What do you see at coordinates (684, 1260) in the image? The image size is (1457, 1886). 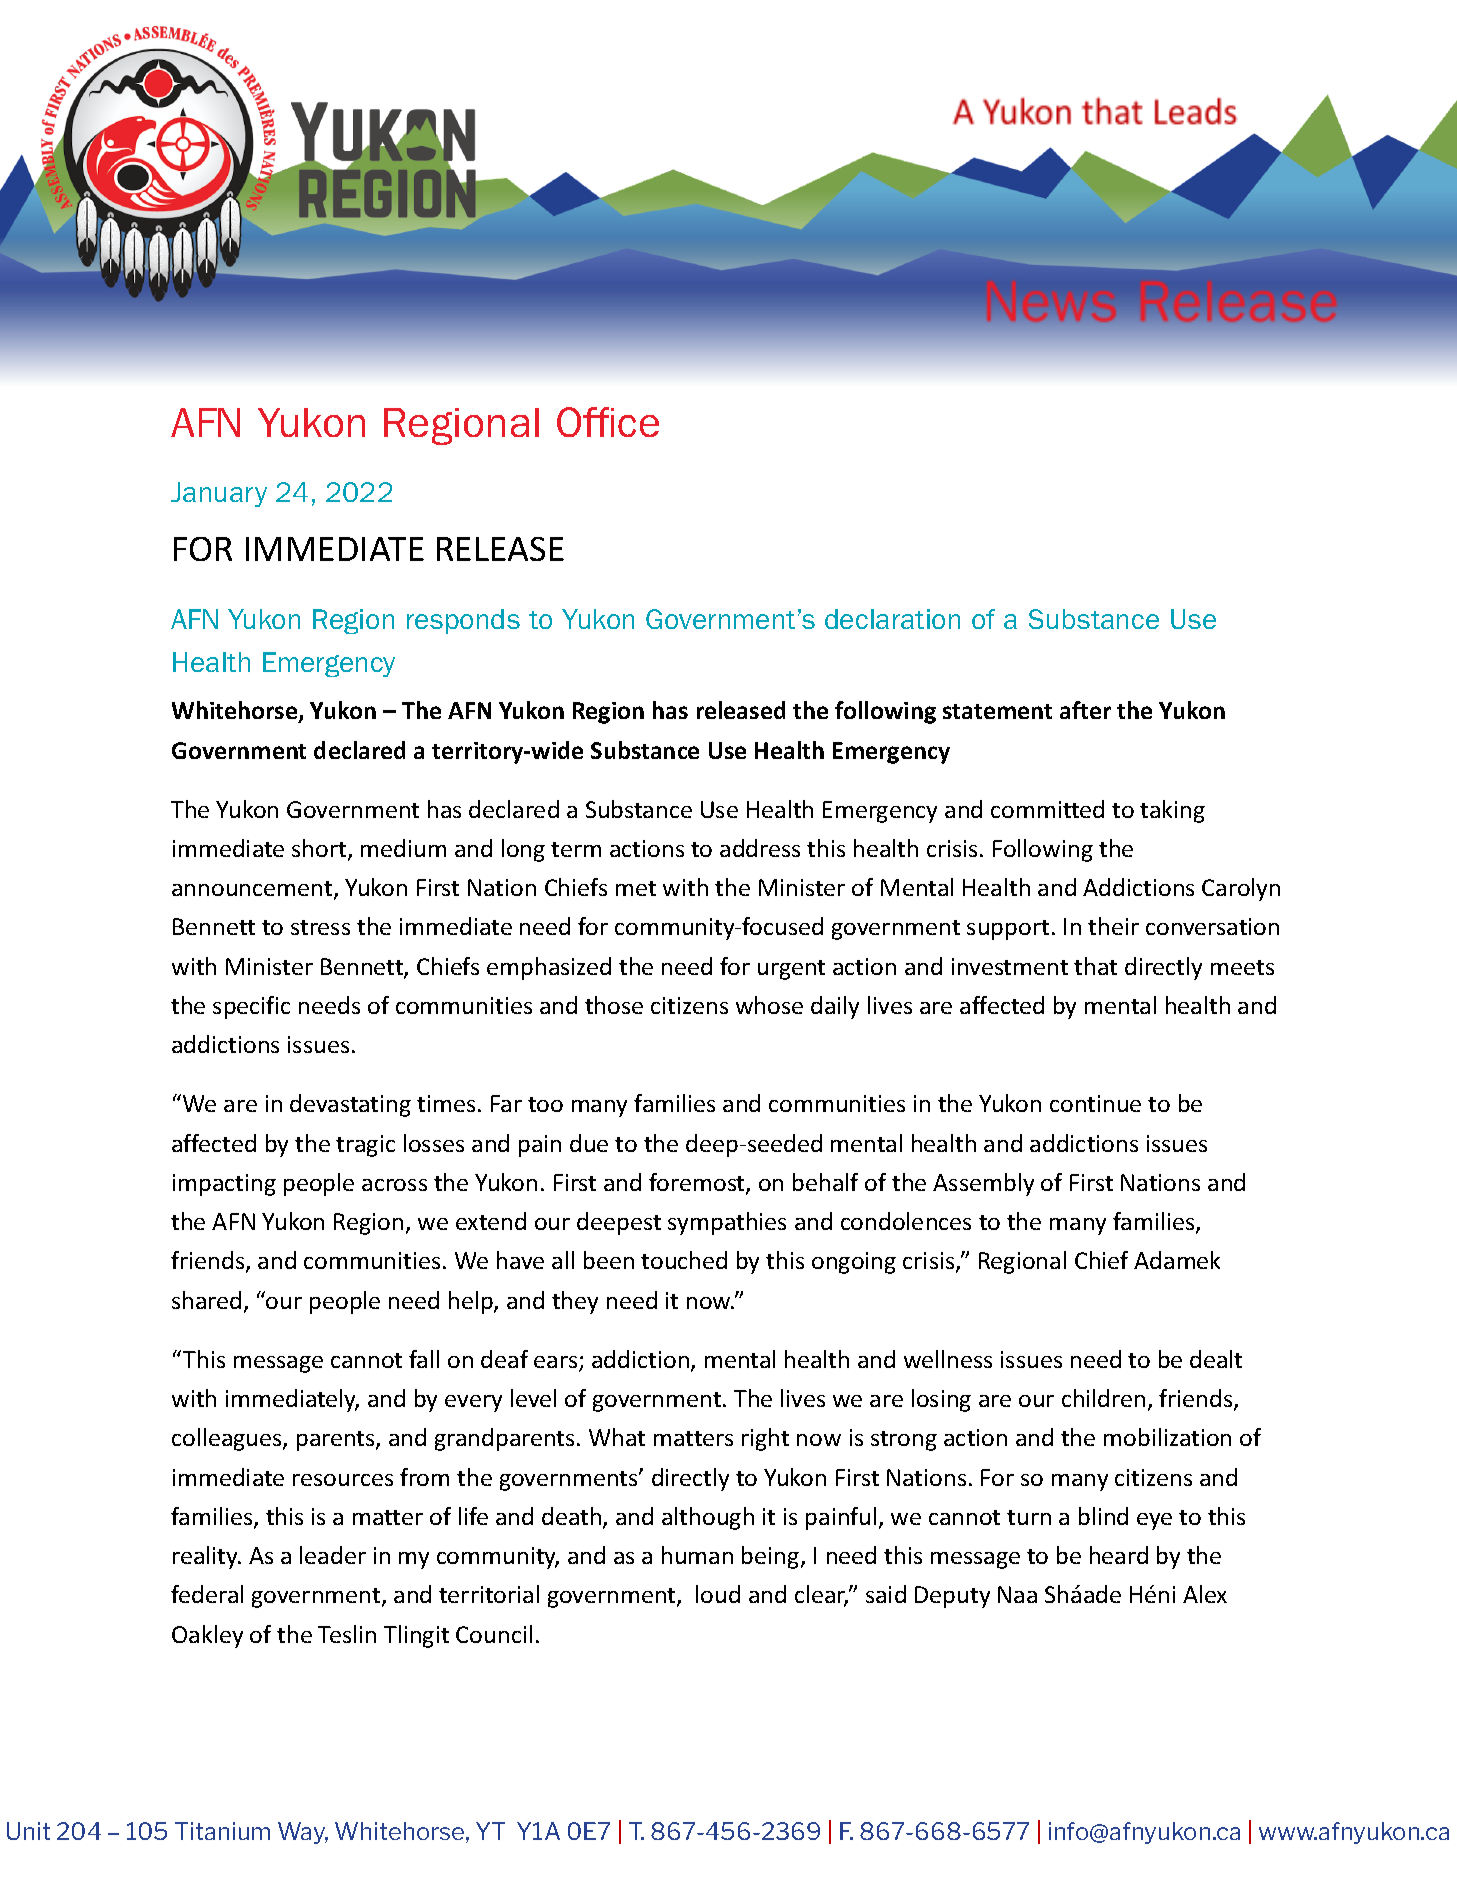 I see `touched` at bounding box center [684, 1260].
